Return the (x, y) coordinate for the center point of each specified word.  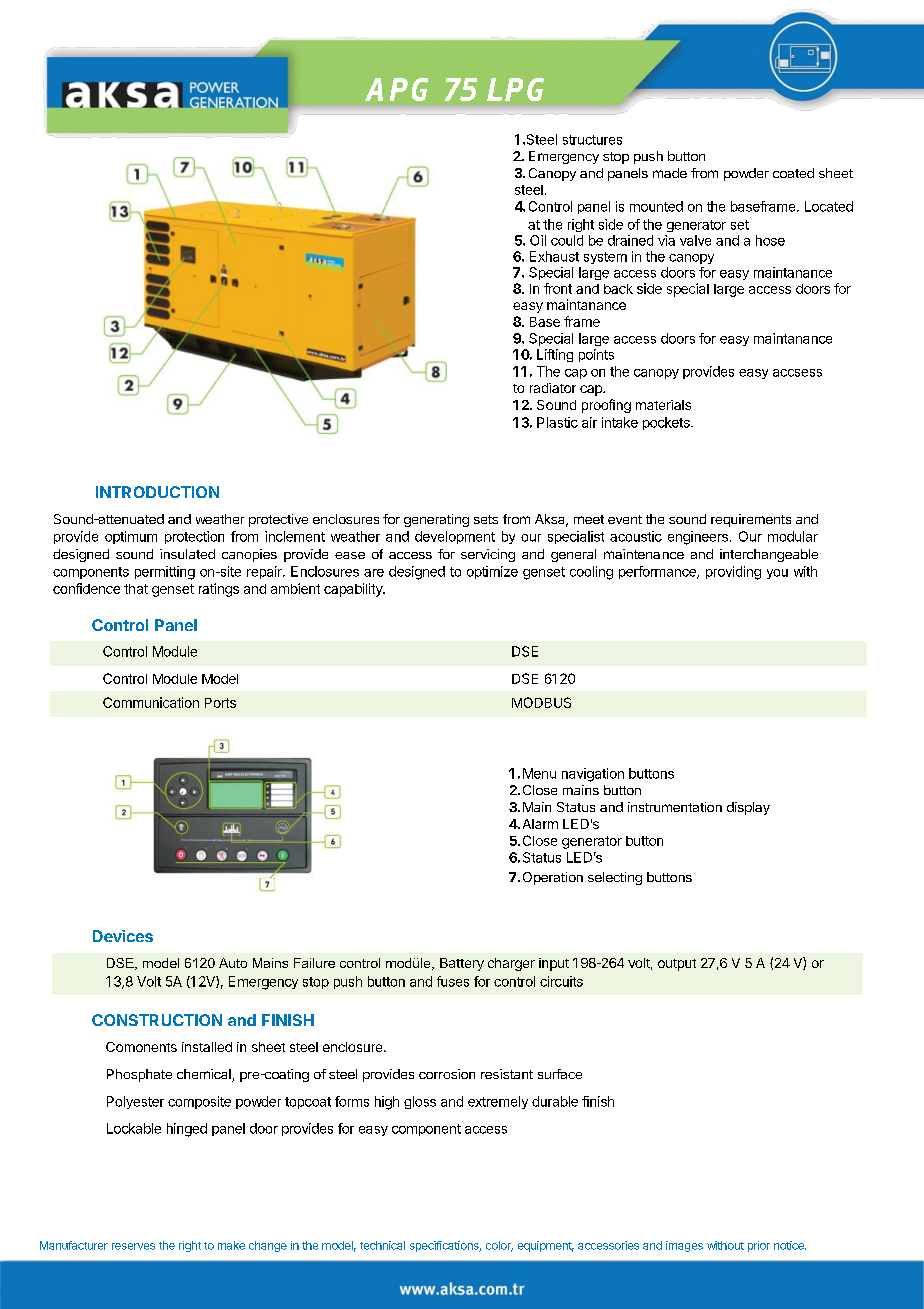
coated (793, 173)
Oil (538, 240)
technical (382, 1245)
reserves (133, 1246)
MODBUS (541, 702)
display (748, 808)
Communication (151, 702)
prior (759, 1246)
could (567, 240)
